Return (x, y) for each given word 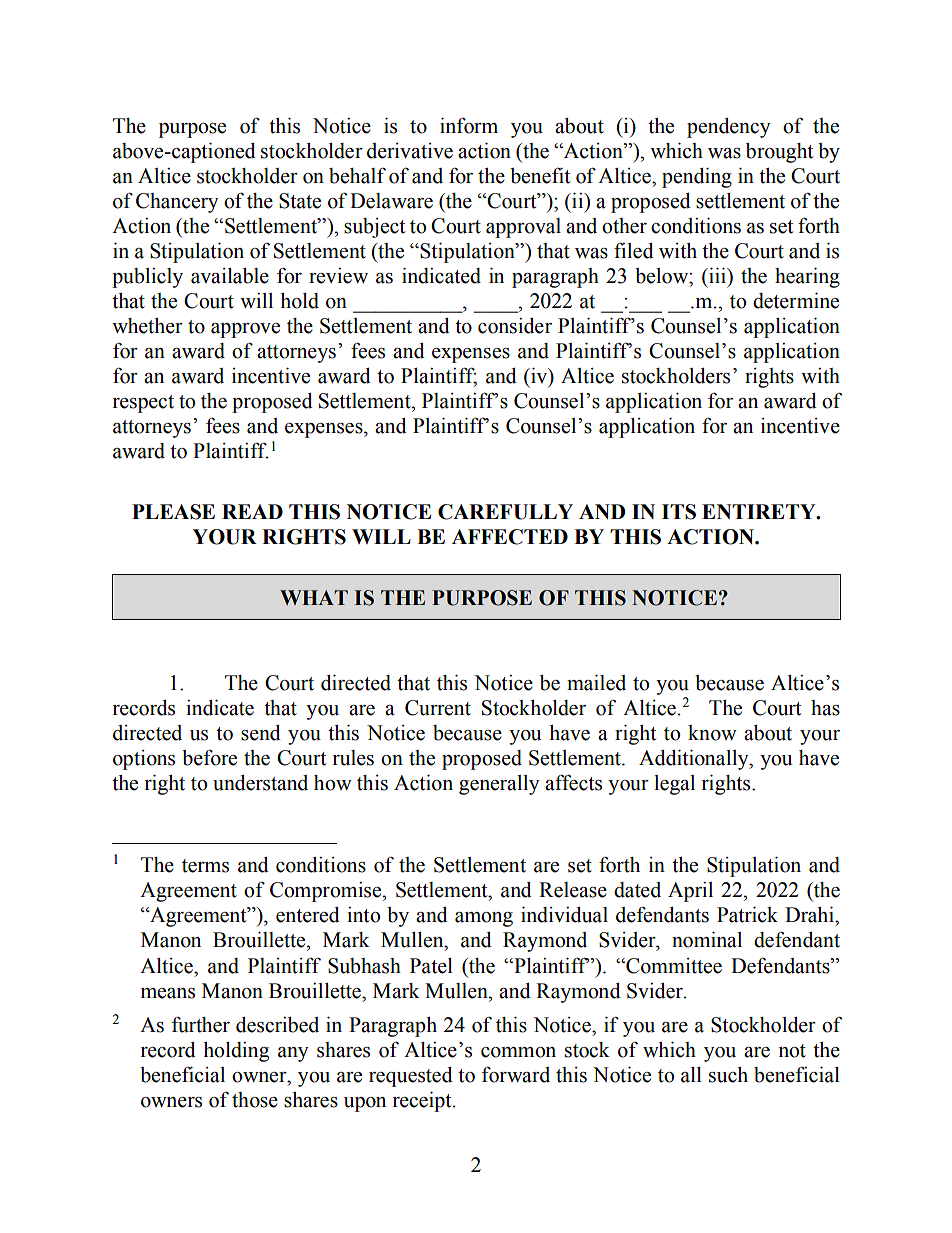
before (209, 757)
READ (252, 511)
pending (697, 178)
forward (516, 1074)
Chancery (177, 203)
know (712, 733)
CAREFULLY (505, 512)
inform (469, 125)
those (255, 1100)
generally (499, 785)
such (728, 1075)
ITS (679, 512)
